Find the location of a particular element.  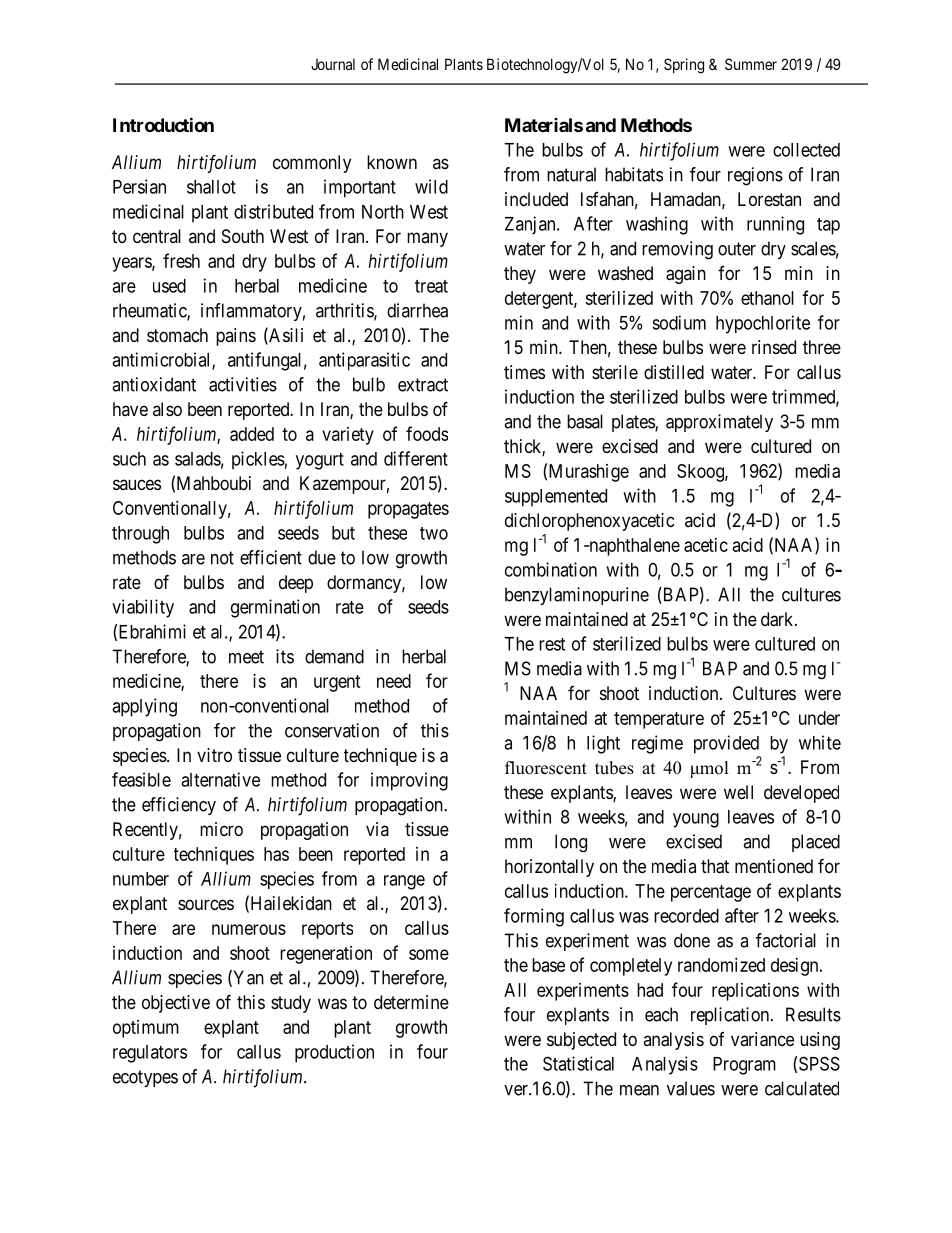

fluorescent is located at coordinates (546, 768).
